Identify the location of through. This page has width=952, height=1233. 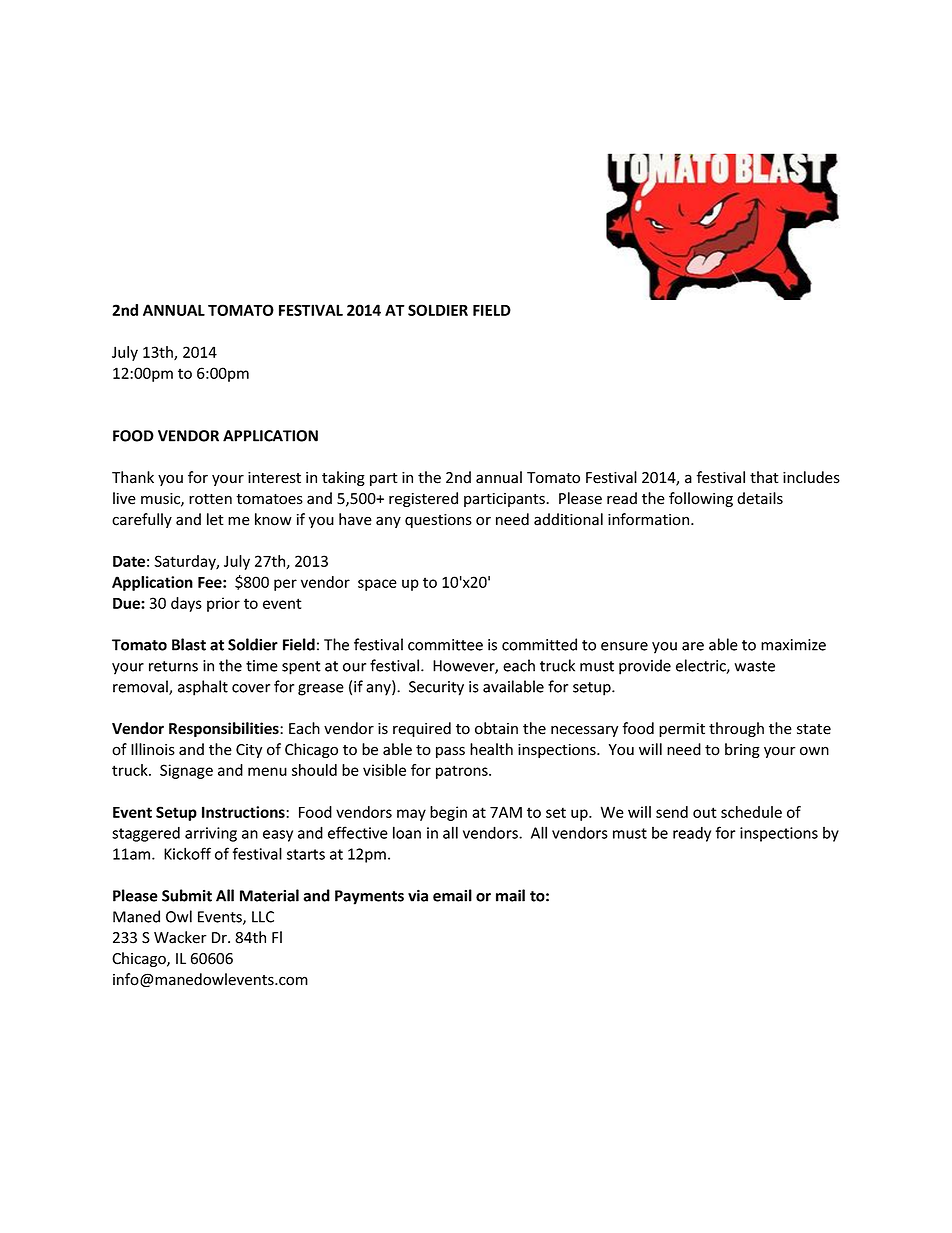
(736, 729).
